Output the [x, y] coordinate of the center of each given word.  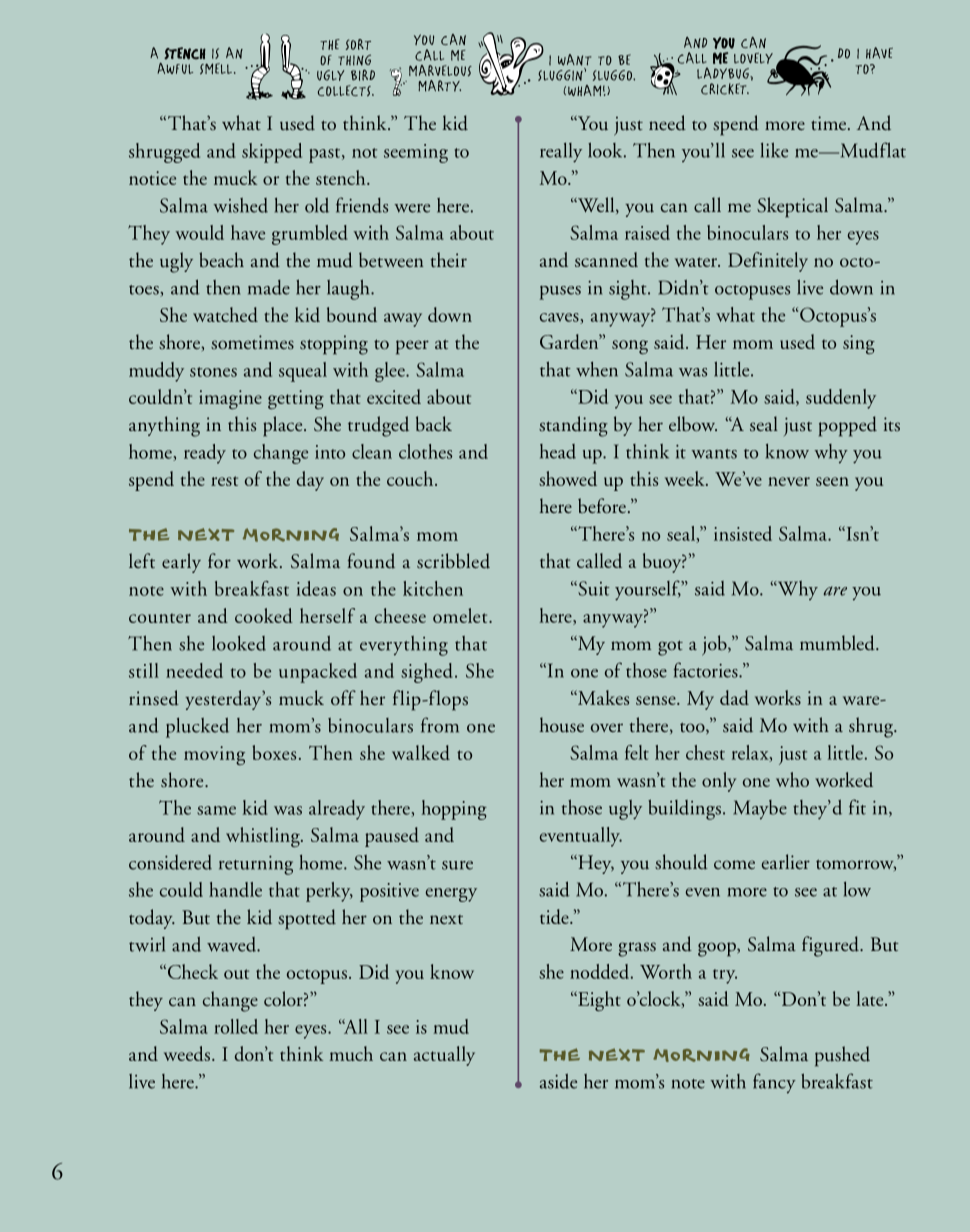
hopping [454, 810]
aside [558, 1081]
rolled [236, 1026]
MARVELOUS [440, 70]
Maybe [760, 810]
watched [225, 314]
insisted [743, 533]
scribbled [453, 561]
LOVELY [753, 58]
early [181, 563]
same [216, 810]
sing [859, 344]
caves [560, 318]
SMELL [216, 68]
